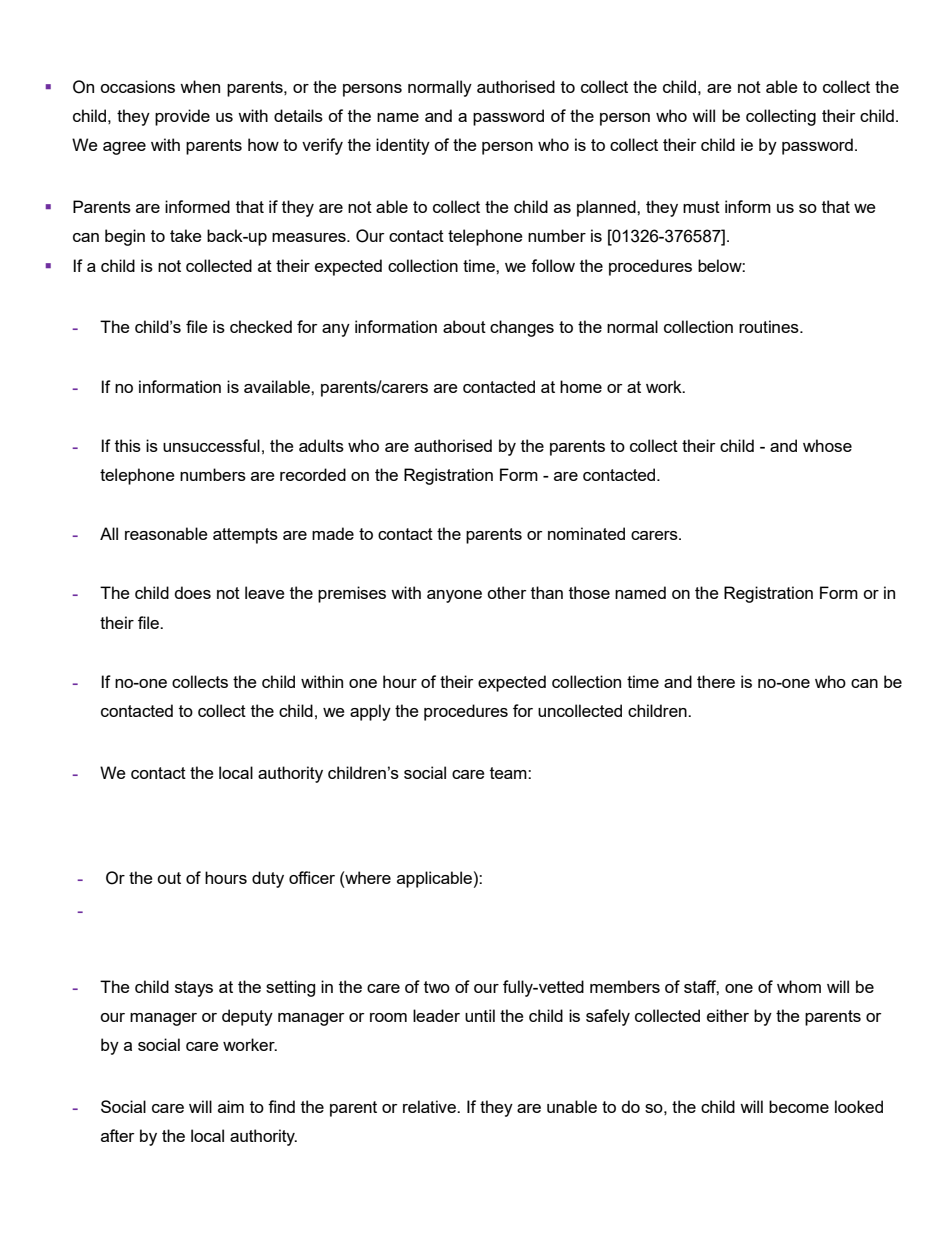 The image size is (952, 1233). Describe the element at coordinates (182, 117) in the document. I see `provide` at that location.
